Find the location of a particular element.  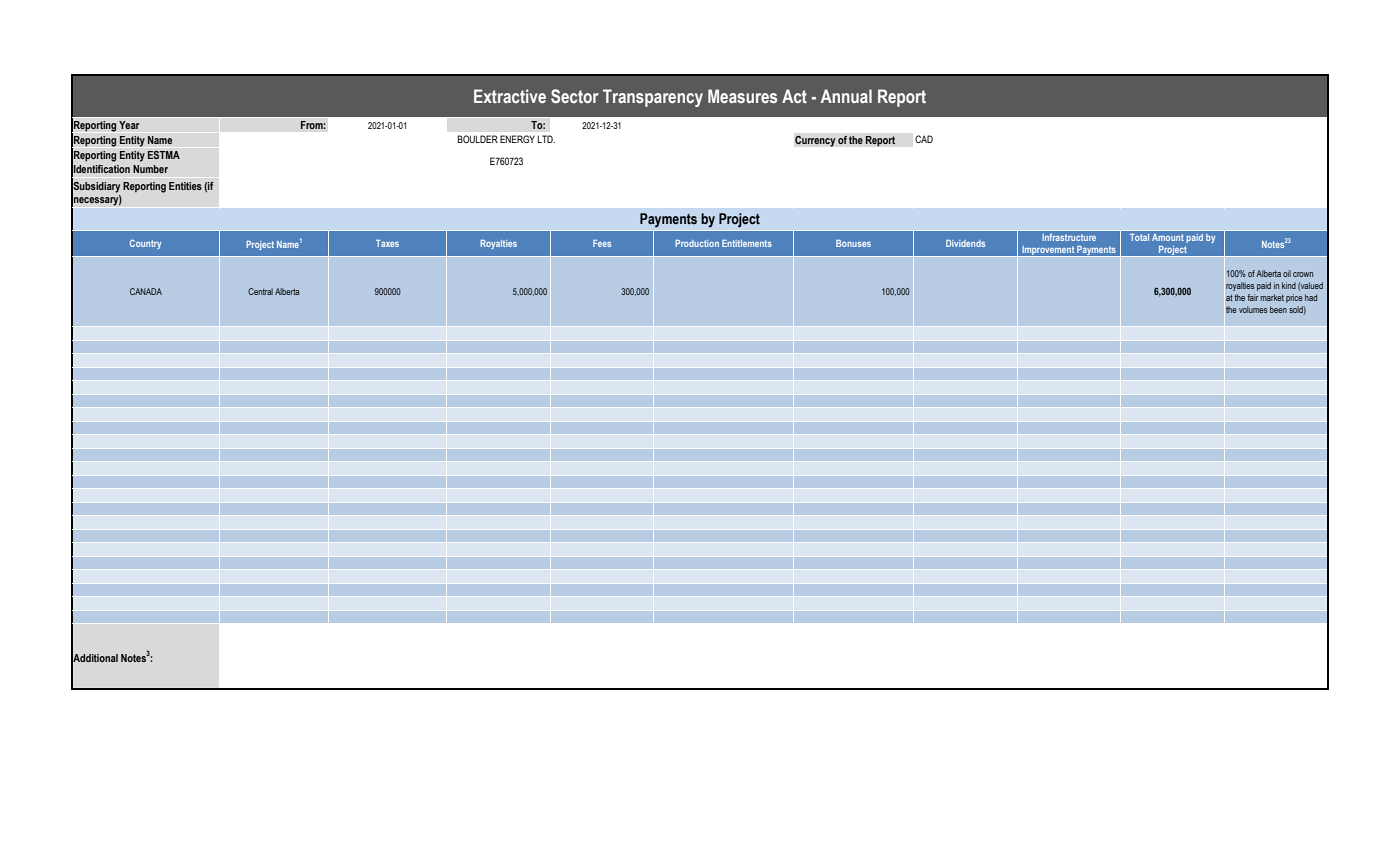

Improvement is located at coordinates (1048, 251).
